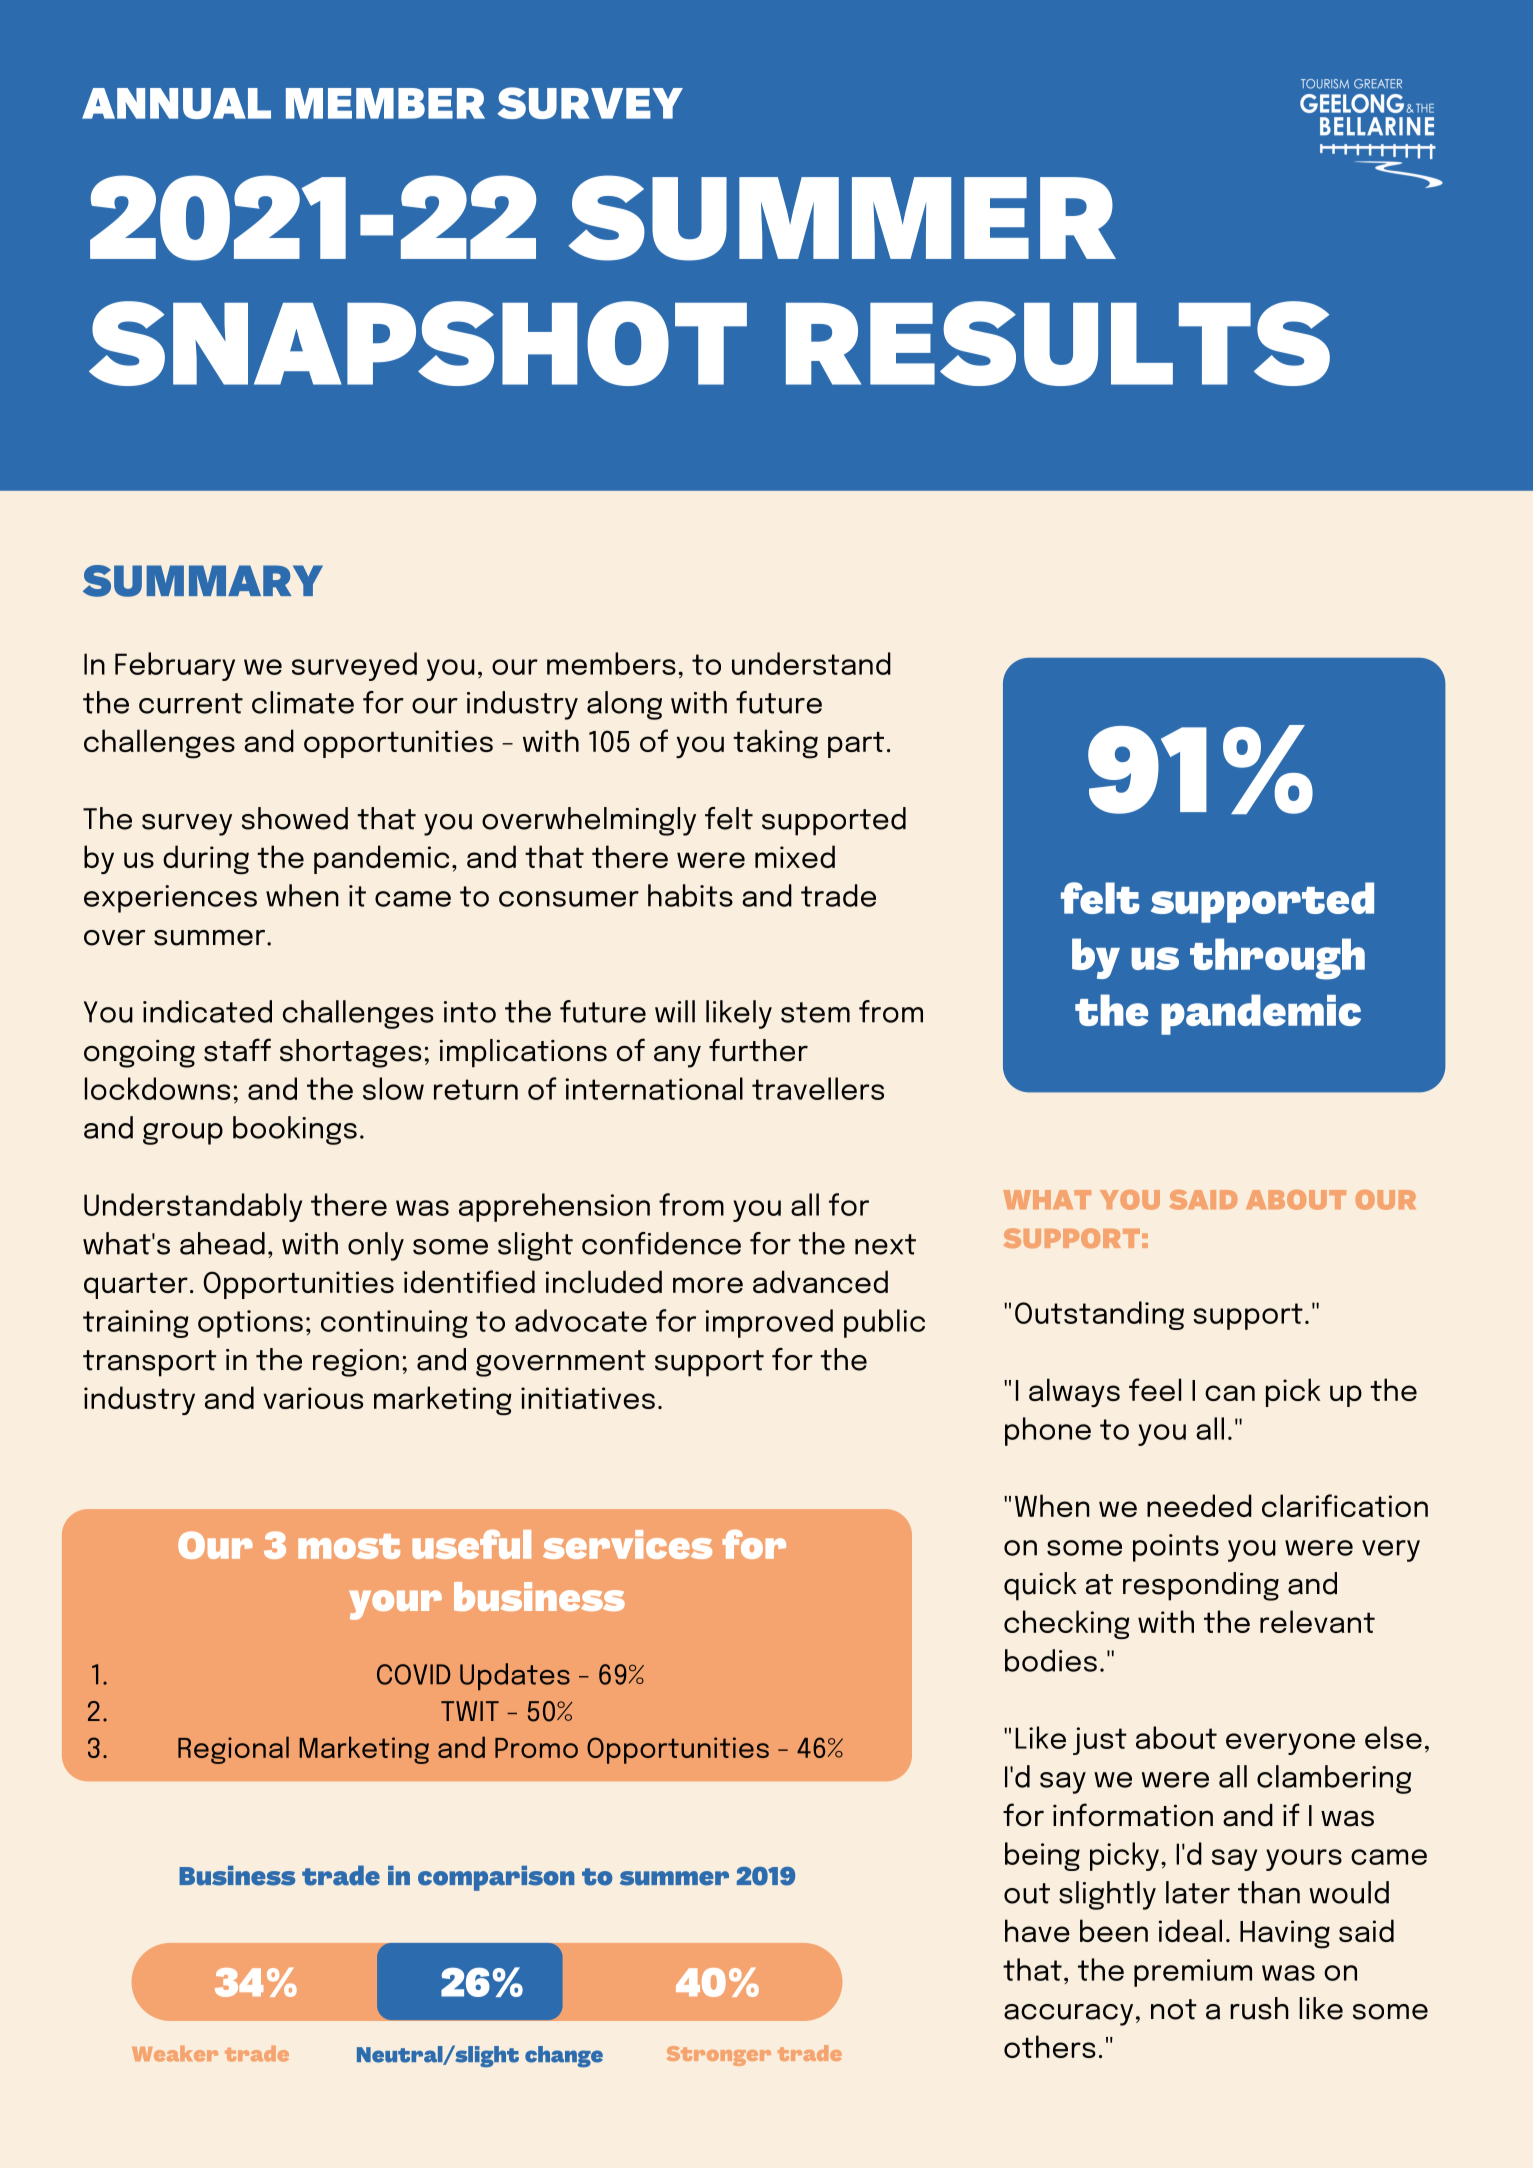  Describe the element at coordinates (175, 2054) in the document. I see `Weaker` at that location.
